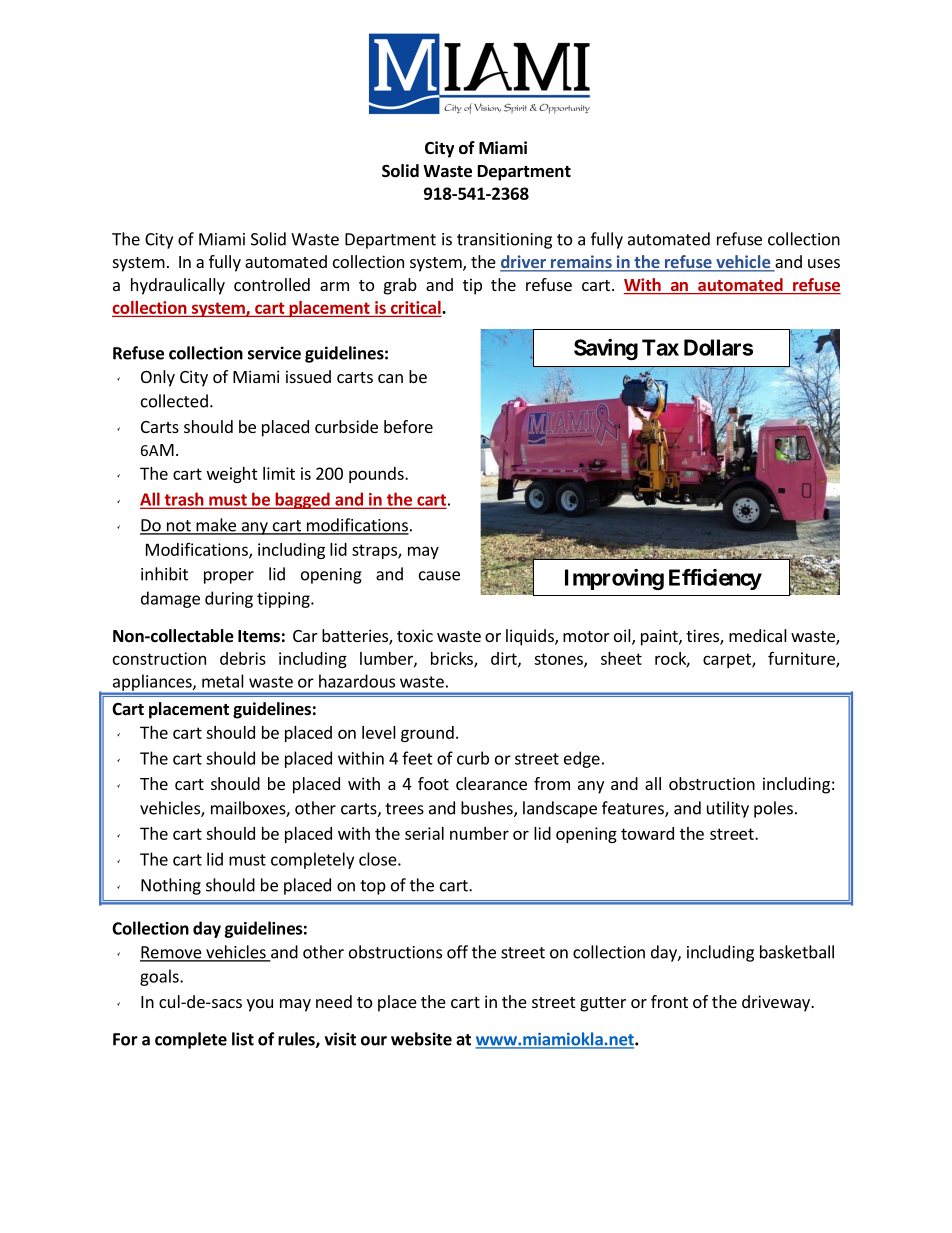  Describe the element at coordinates (421, 1039) in the screenshot. I see `website` at that location.
